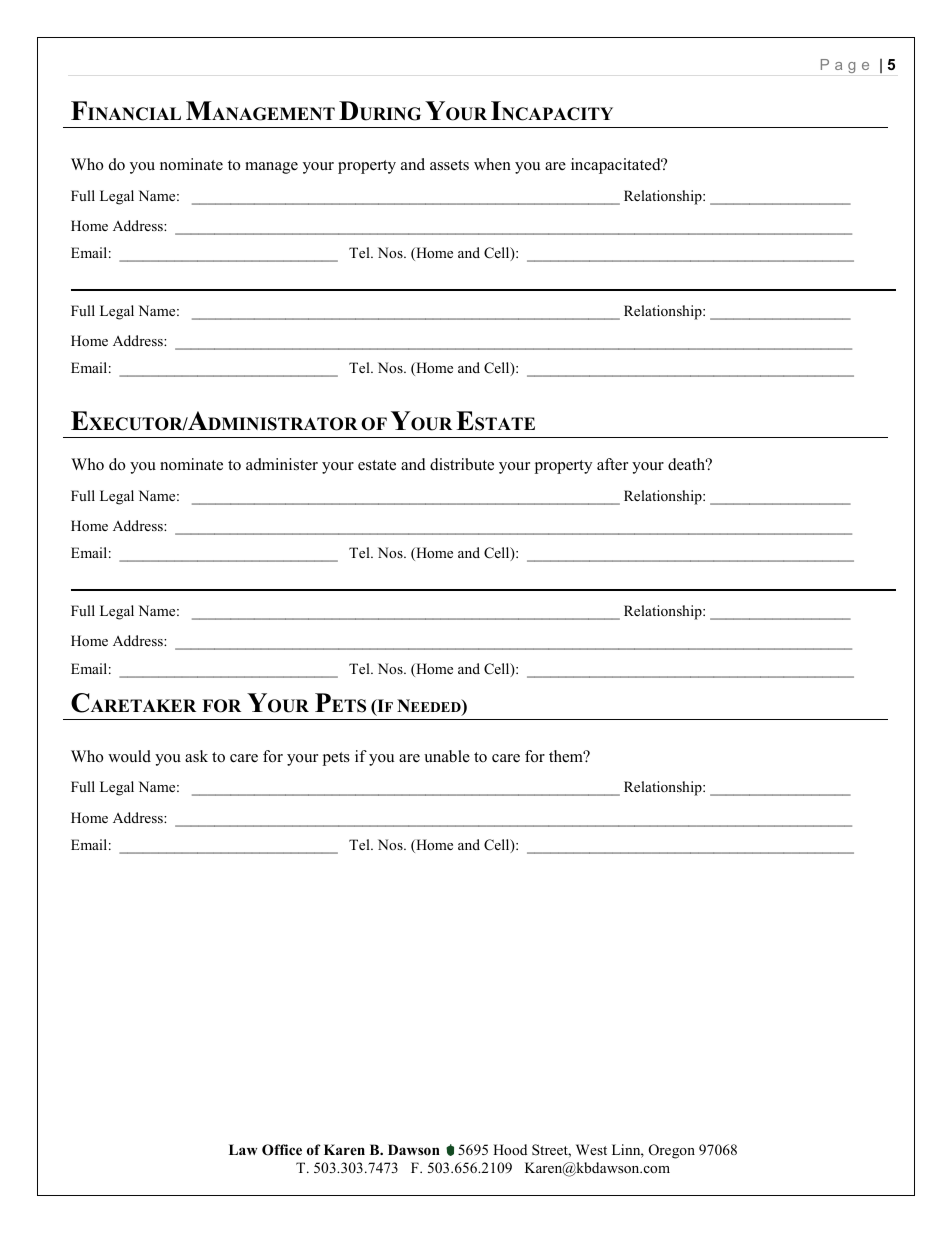 Image resolution: width=952 pixels, height=1233 pixels. What do you see at coordinates (196, 756) in the page?
I see `ask` at bounding box center [196, 756].
